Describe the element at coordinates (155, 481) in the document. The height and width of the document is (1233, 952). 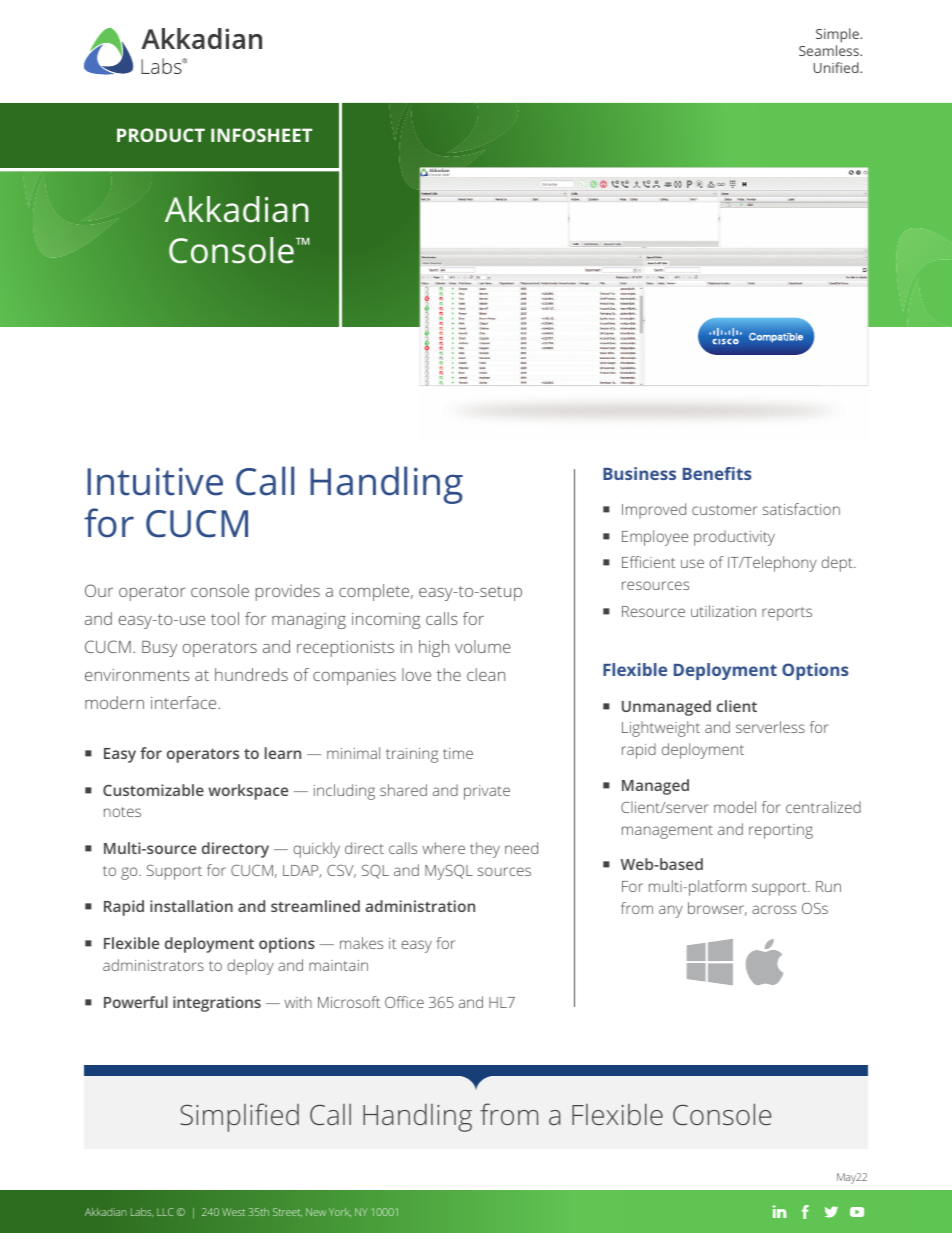
I see `Intuitive` at that location.
